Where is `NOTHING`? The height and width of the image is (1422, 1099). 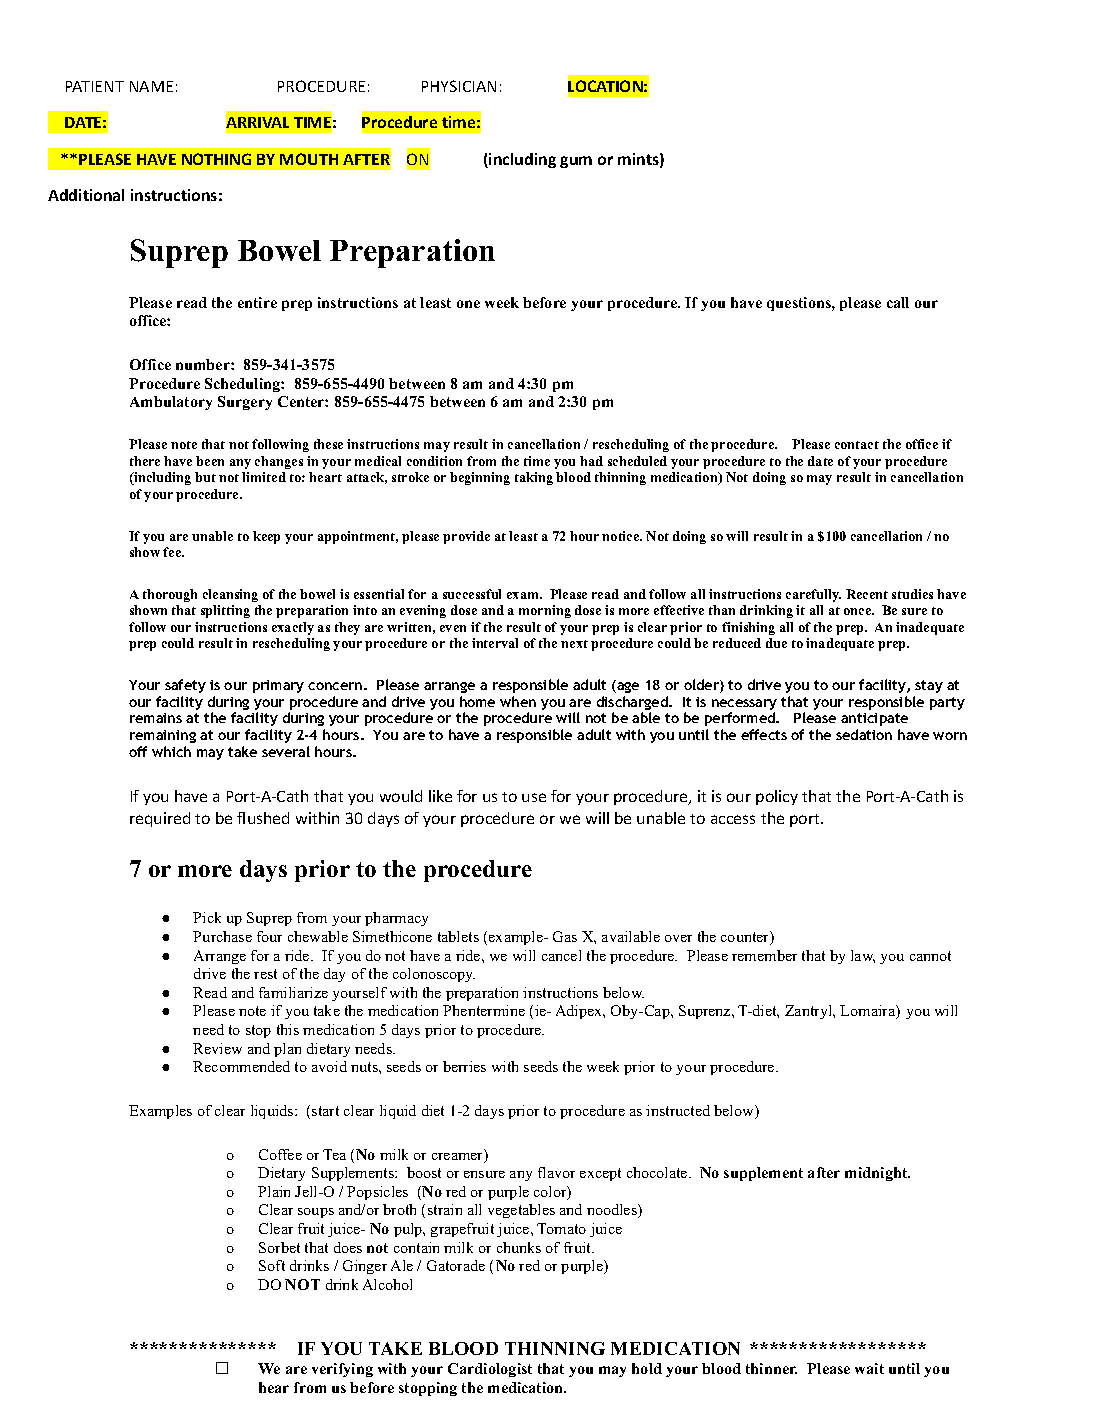 NOTHING is located at coordinates (216, 159).
